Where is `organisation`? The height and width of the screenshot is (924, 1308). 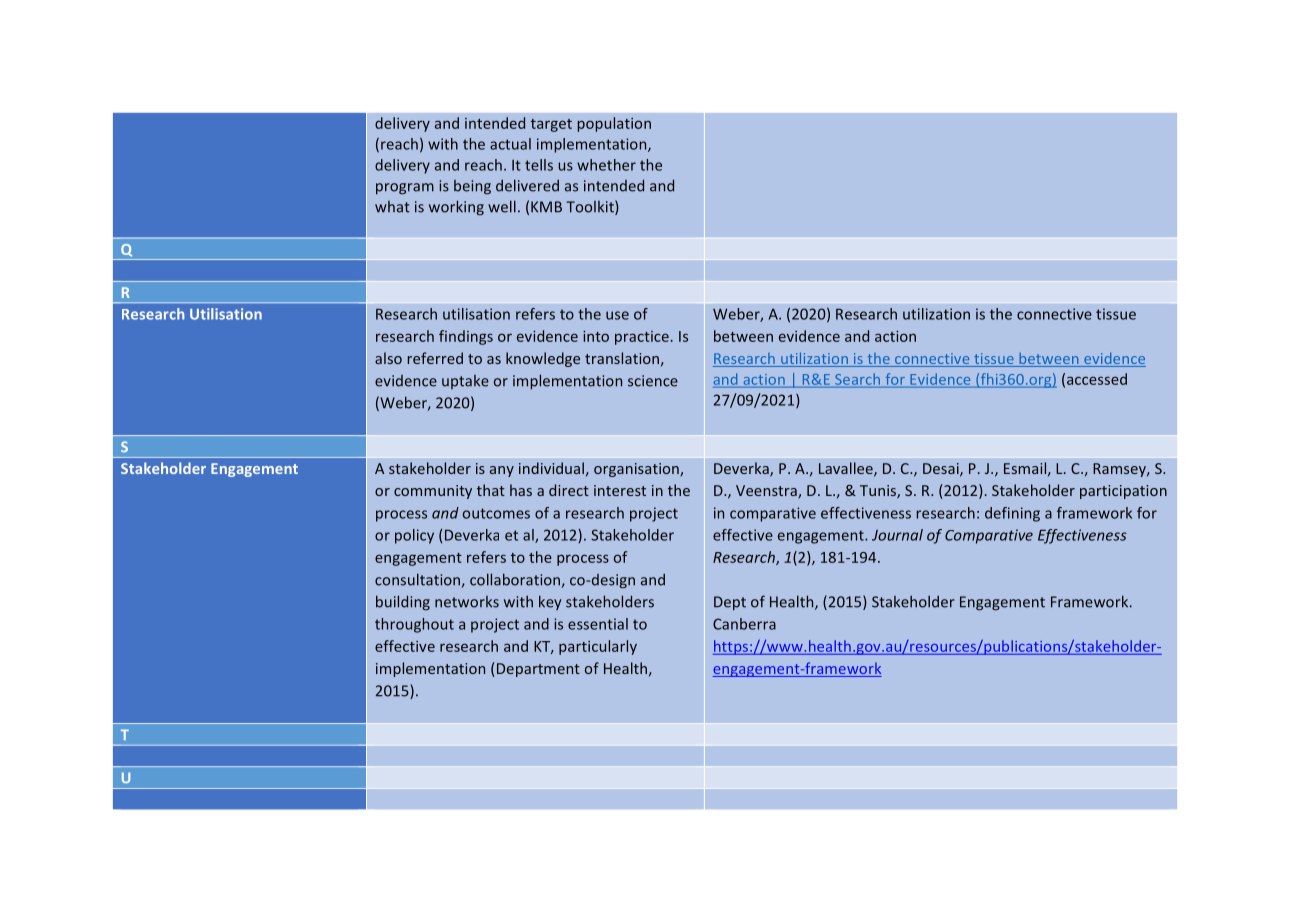
organisation is located at coordinates (637, 470).
